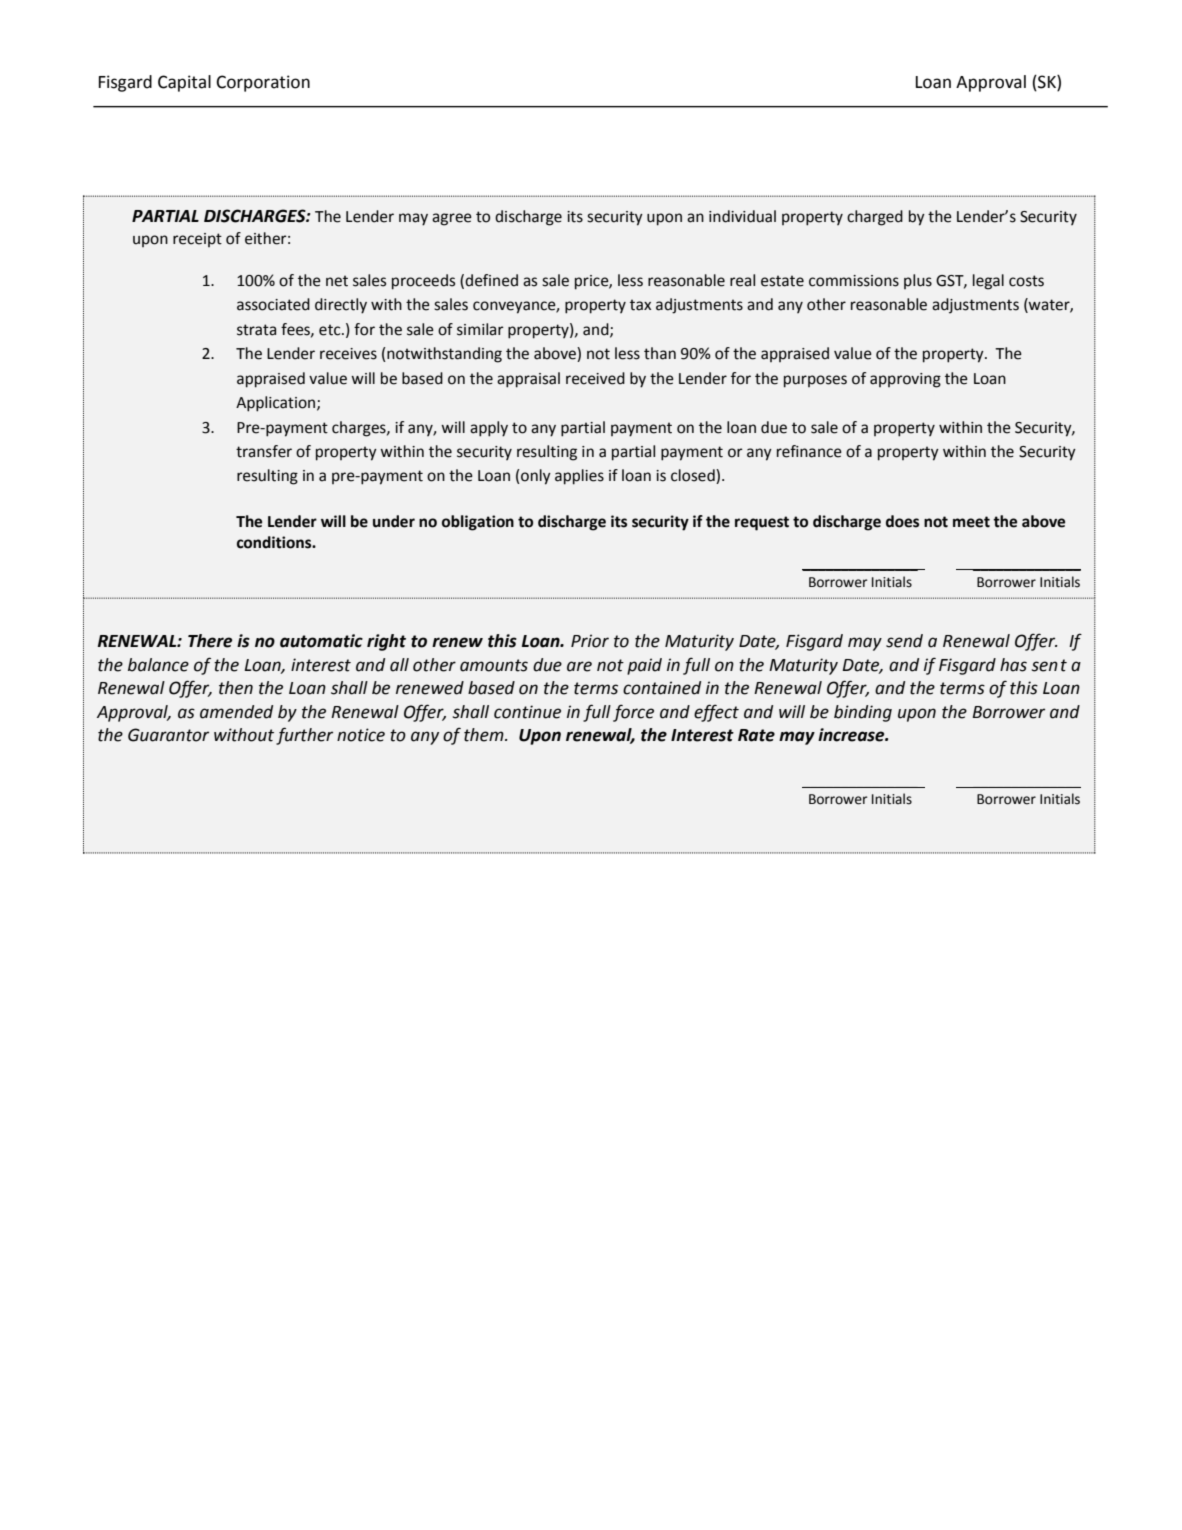 This screenshot has height=1530, width=1182. What do you see at coordinates (263, 83) in the screenshot?
I see `Corporation` at bounding box center [263, 83].
